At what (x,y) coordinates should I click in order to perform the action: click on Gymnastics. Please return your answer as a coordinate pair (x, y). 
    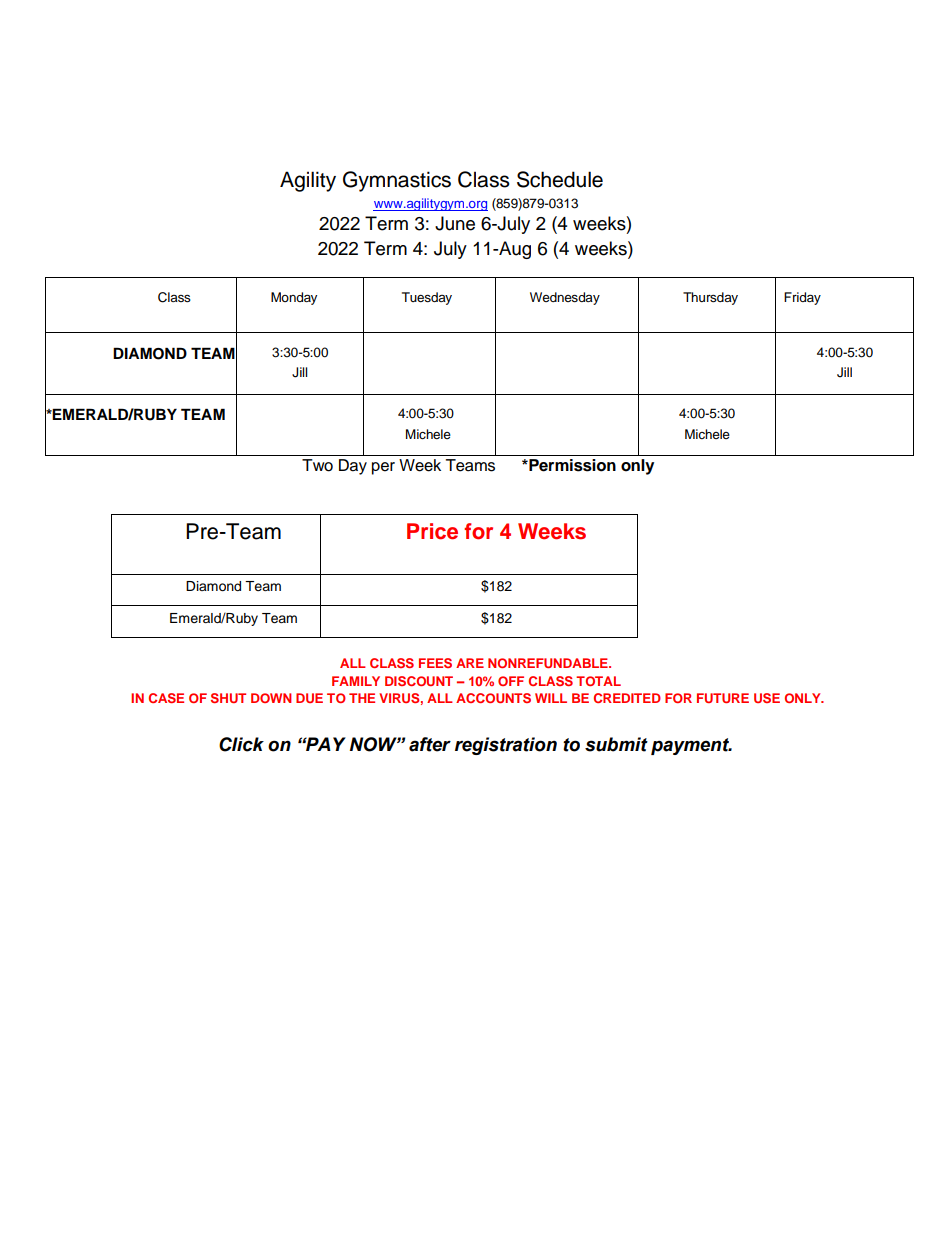
    Looking at the image, I should click on (397, 181).
